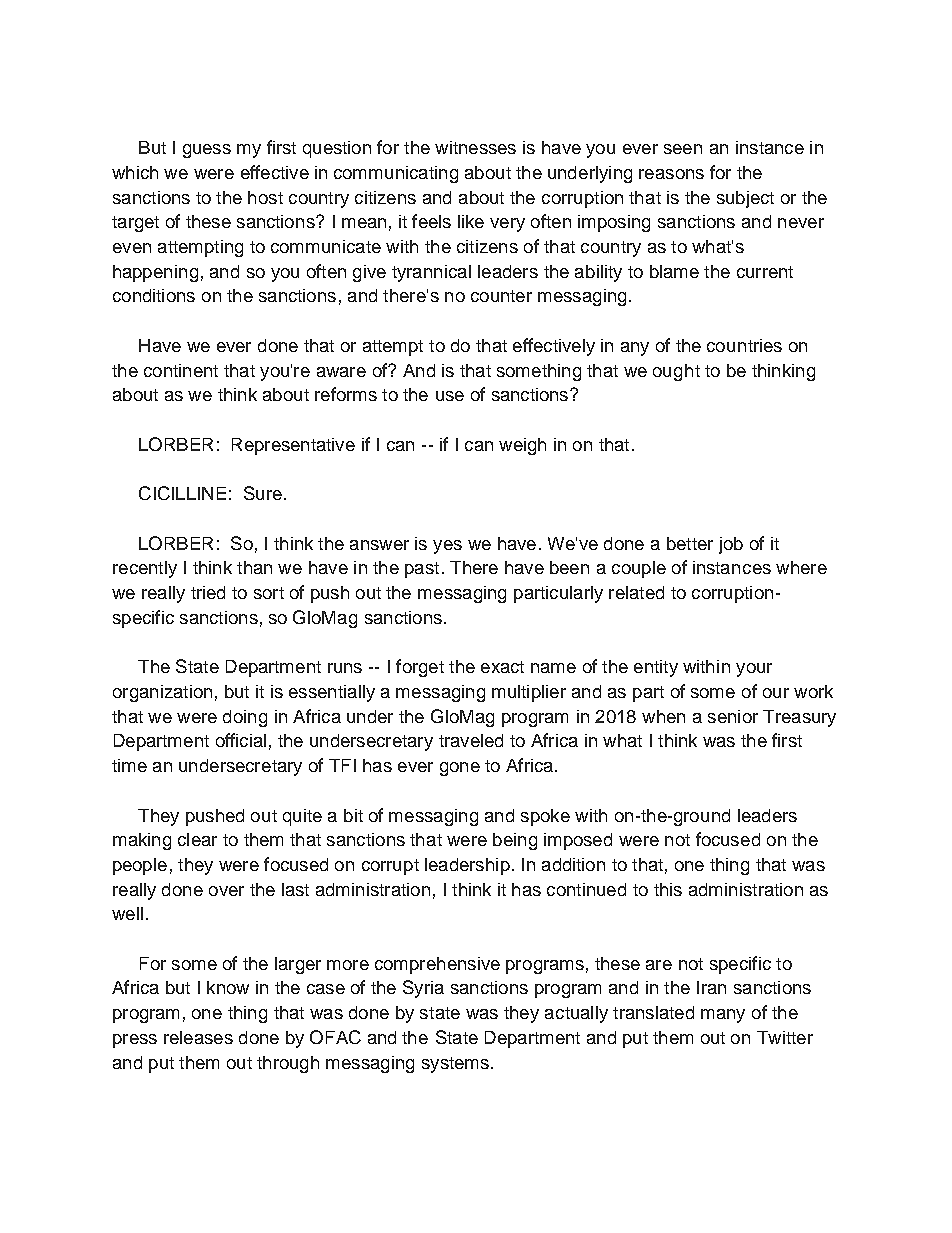 This image has height=1233, width=952. What do you see at coordinates (676, 372) in the image?
I see `ought` at bounding box center [676, 372].
